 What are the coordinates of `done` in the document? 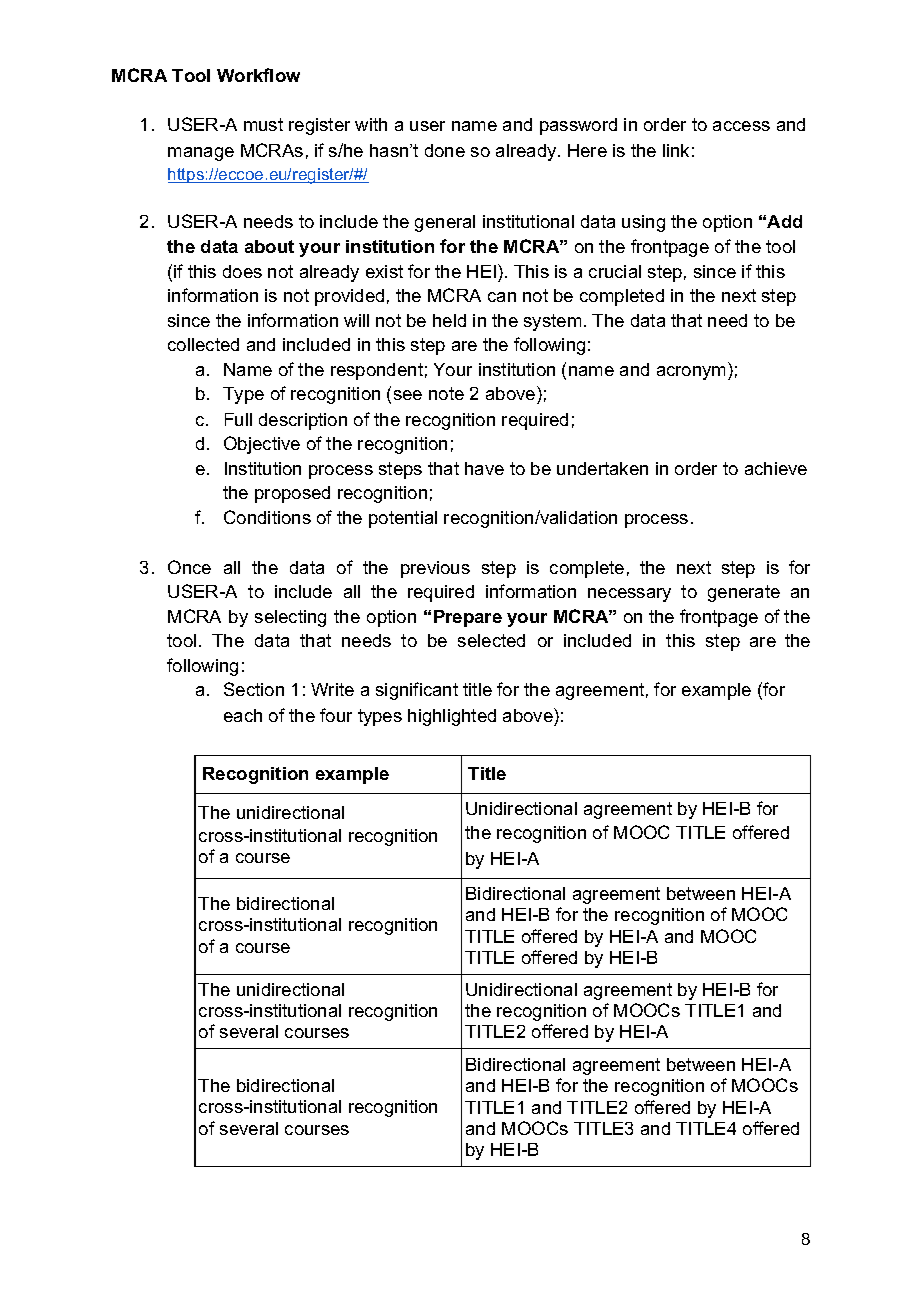 It's located at (445, 150).
